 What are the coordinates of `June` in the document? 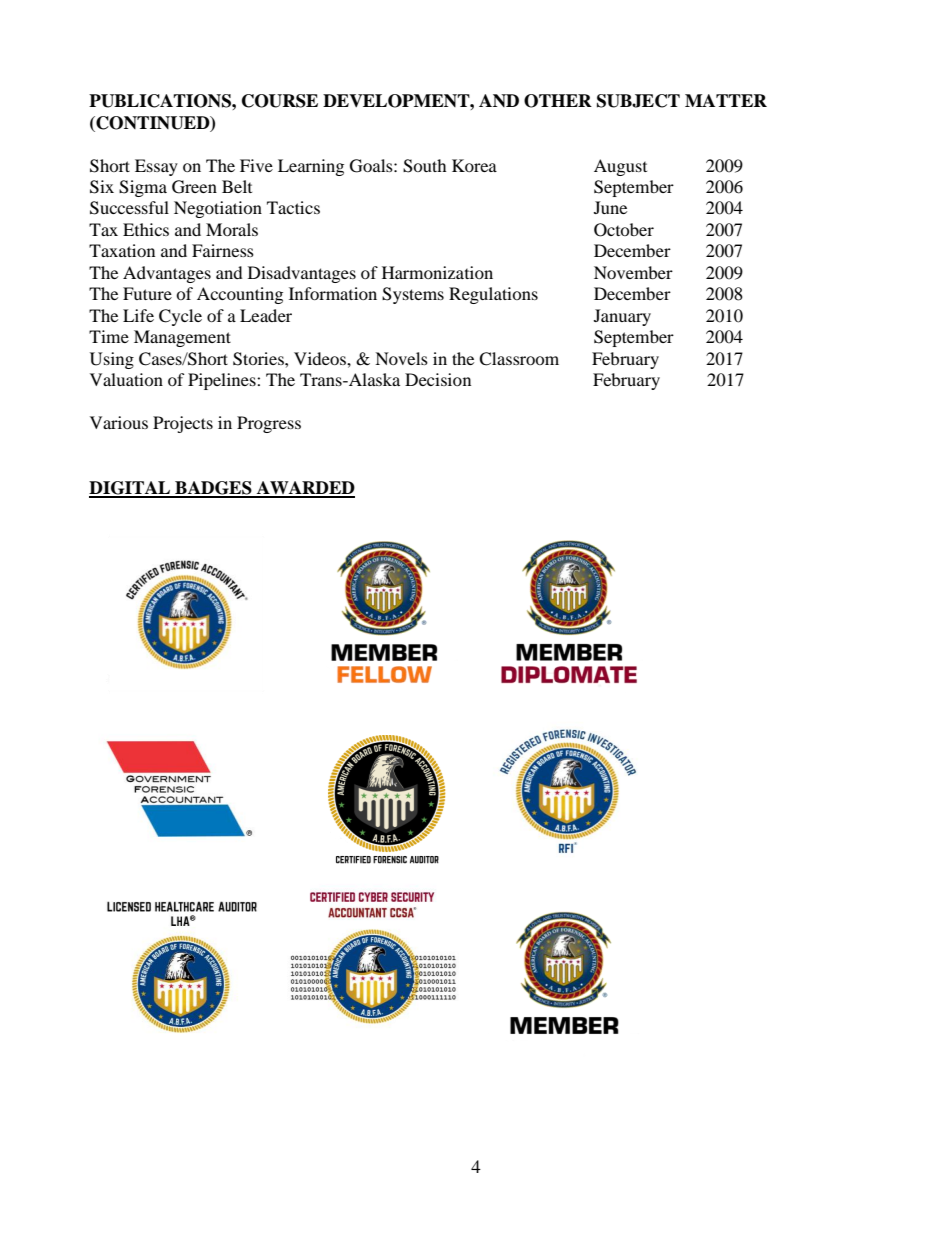 It's located at (610, 207).
